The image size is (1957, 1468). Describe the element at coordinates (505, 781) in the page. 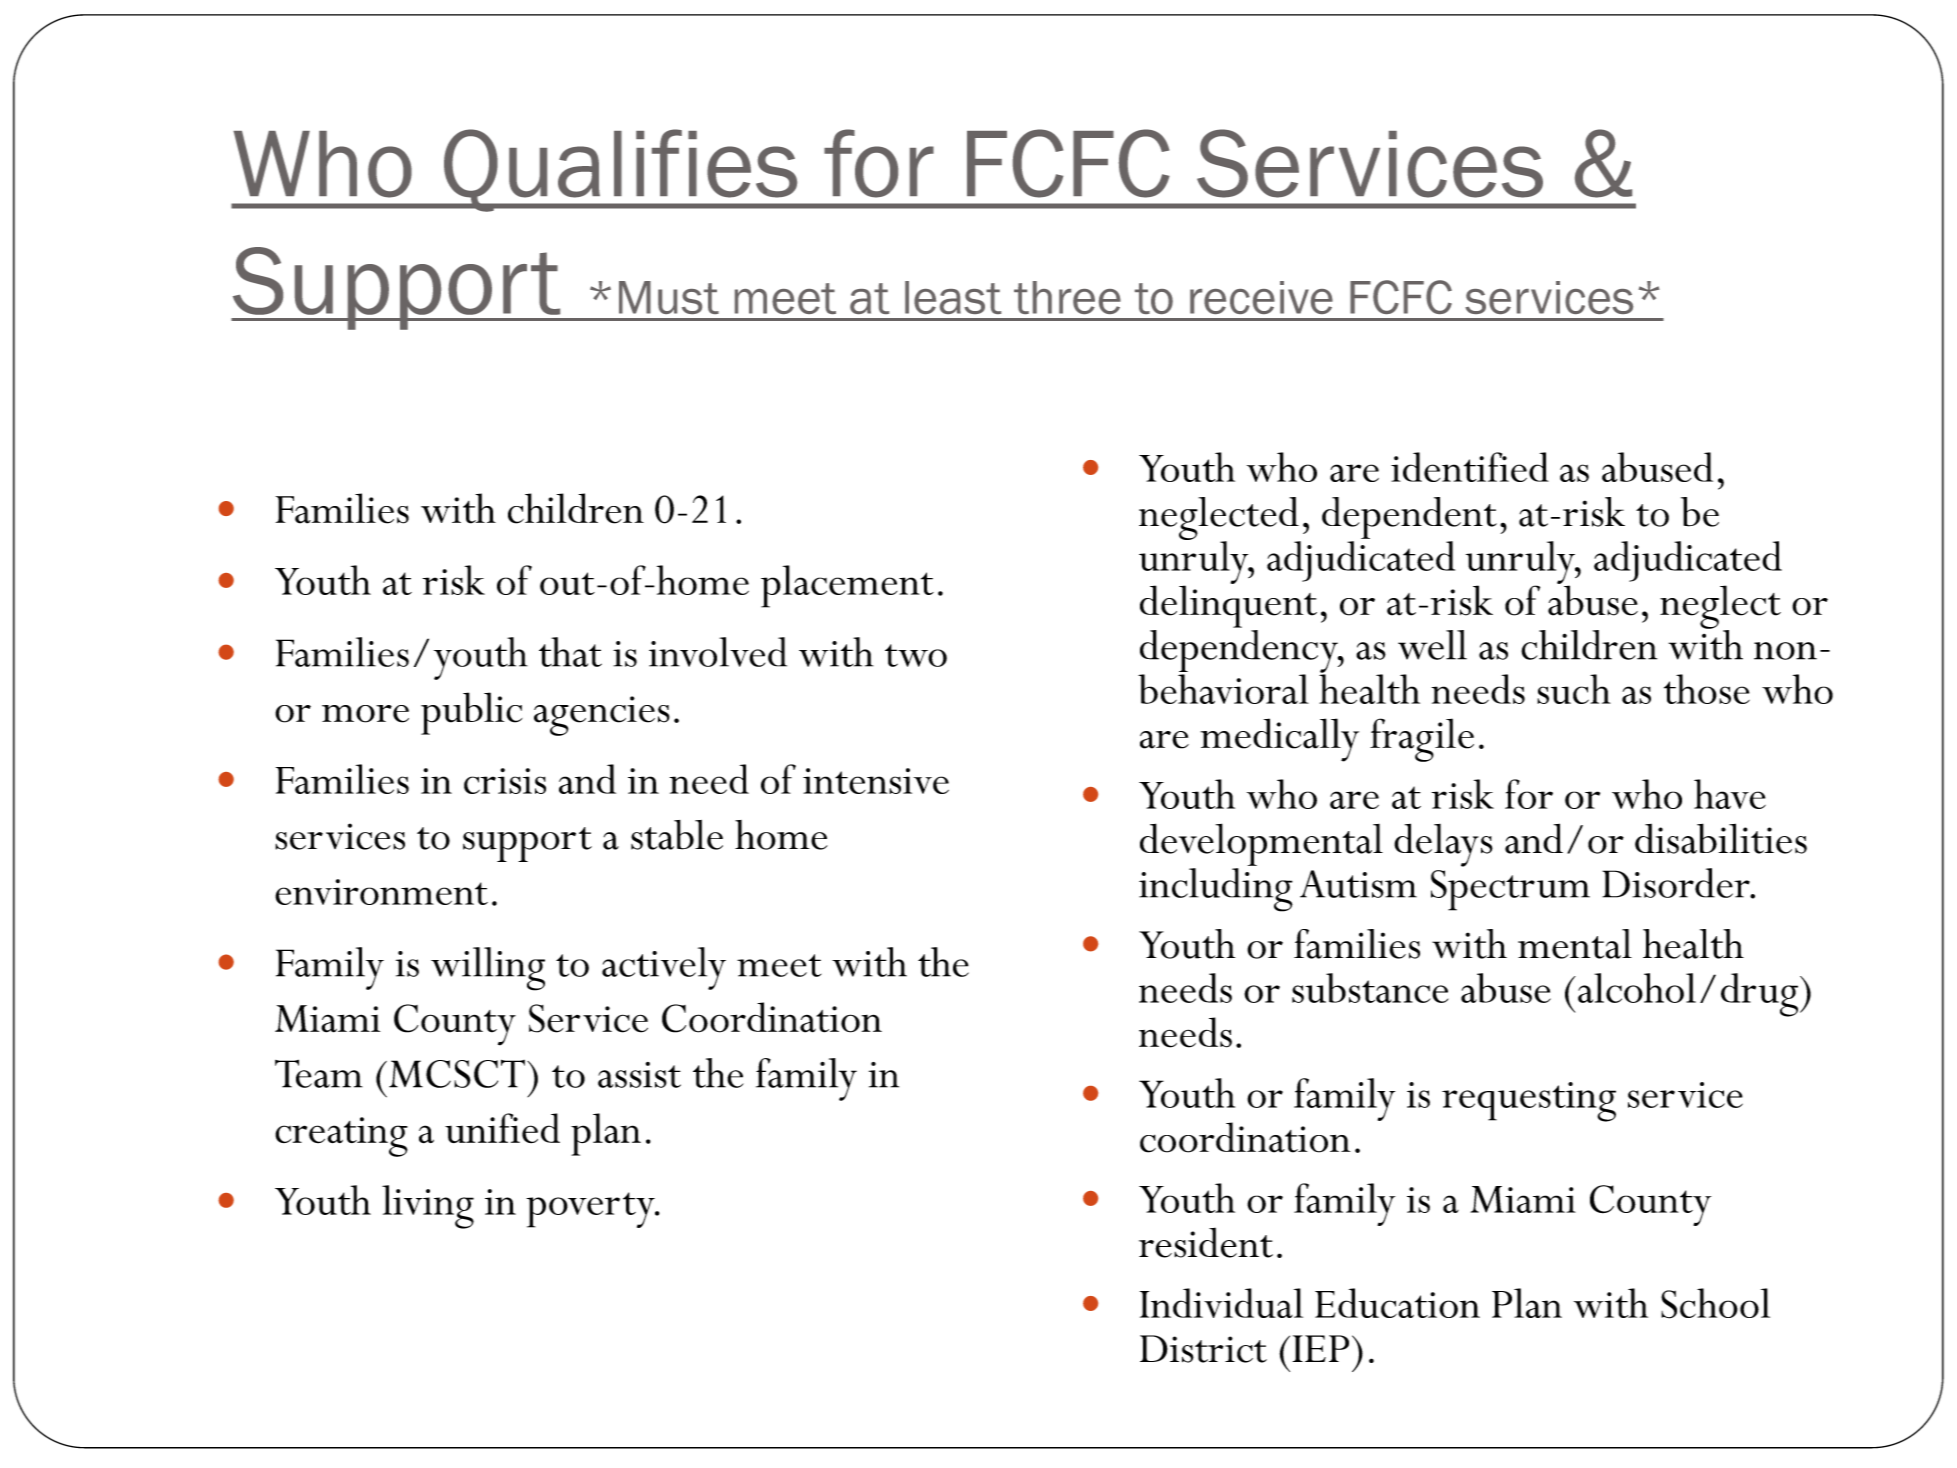

I see `crisis` at that location.
